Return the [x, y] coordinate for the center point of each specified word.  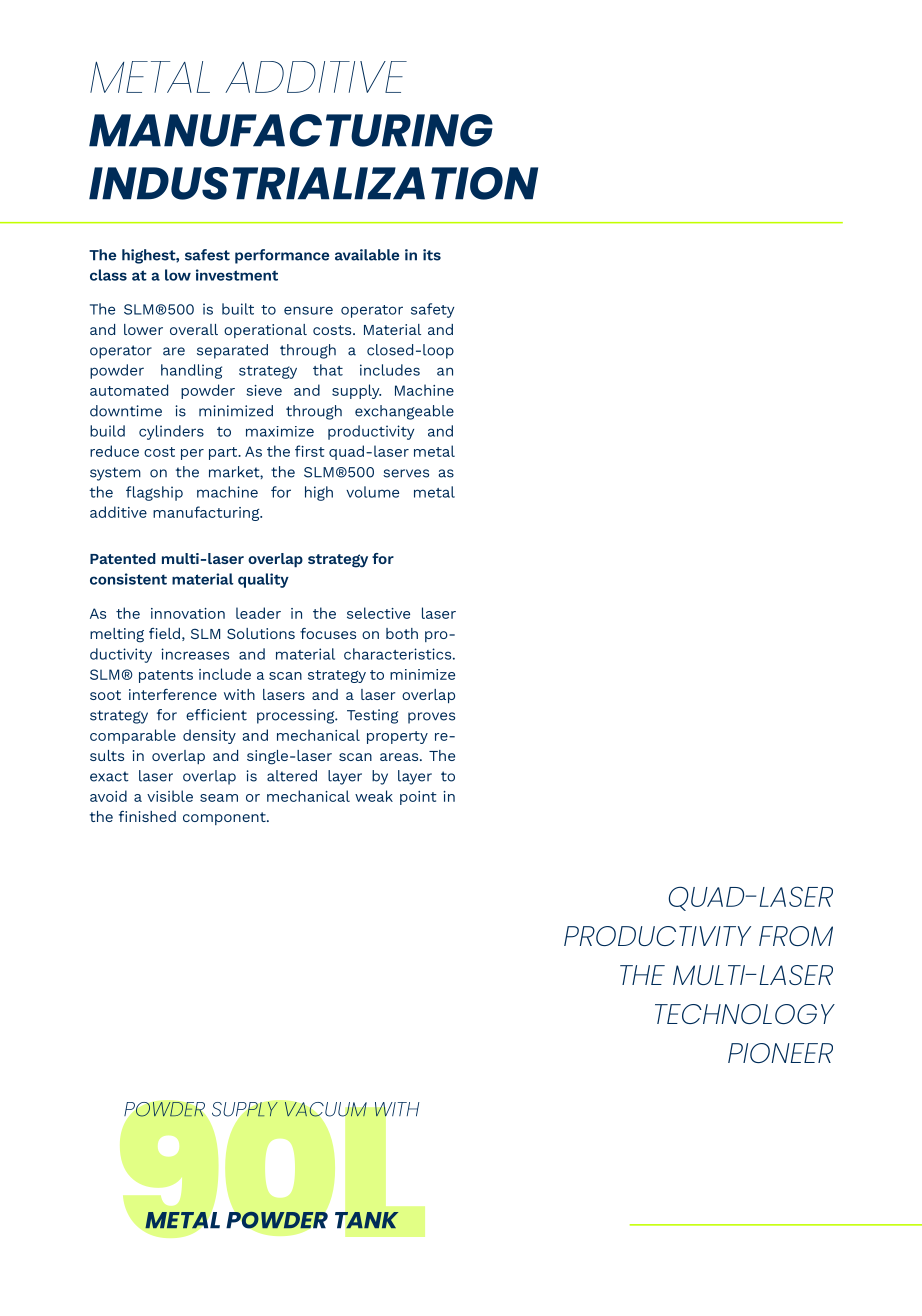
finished [147, 816]
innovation [188, 613]
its [432, 255]
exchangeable [404, 412]
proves [431, 718]
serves [406, 473]
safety [432, 310]
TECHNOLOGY [745, 1014]
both [402, 633]
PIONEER [780, 1053]
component [225, 818]
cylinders [171, 432]
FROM [796, 936]
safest [207, 255]
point [418, 798]
